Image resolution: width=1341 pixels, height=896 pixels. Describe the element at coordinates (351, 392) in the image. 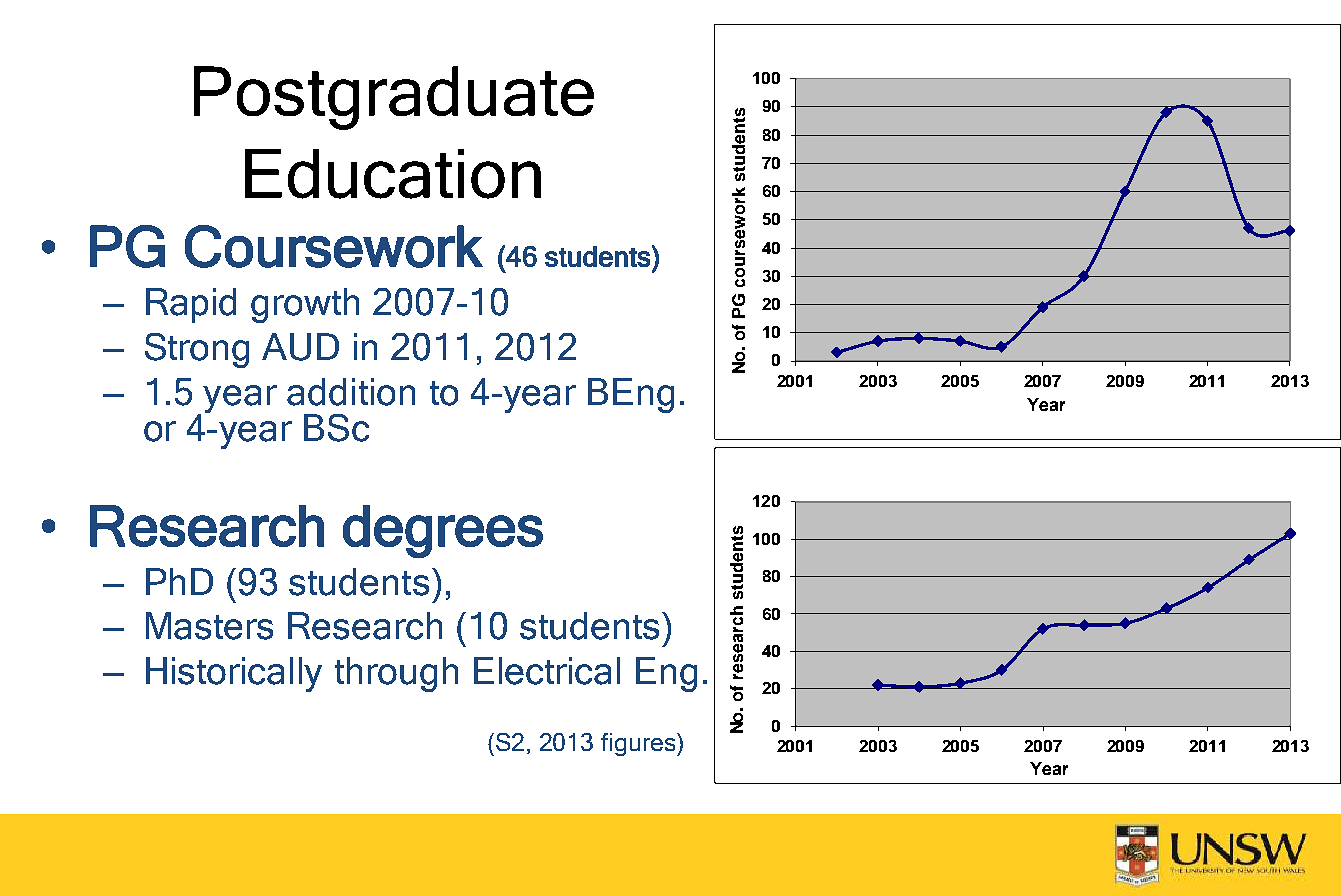

I see `addition` at that location.
